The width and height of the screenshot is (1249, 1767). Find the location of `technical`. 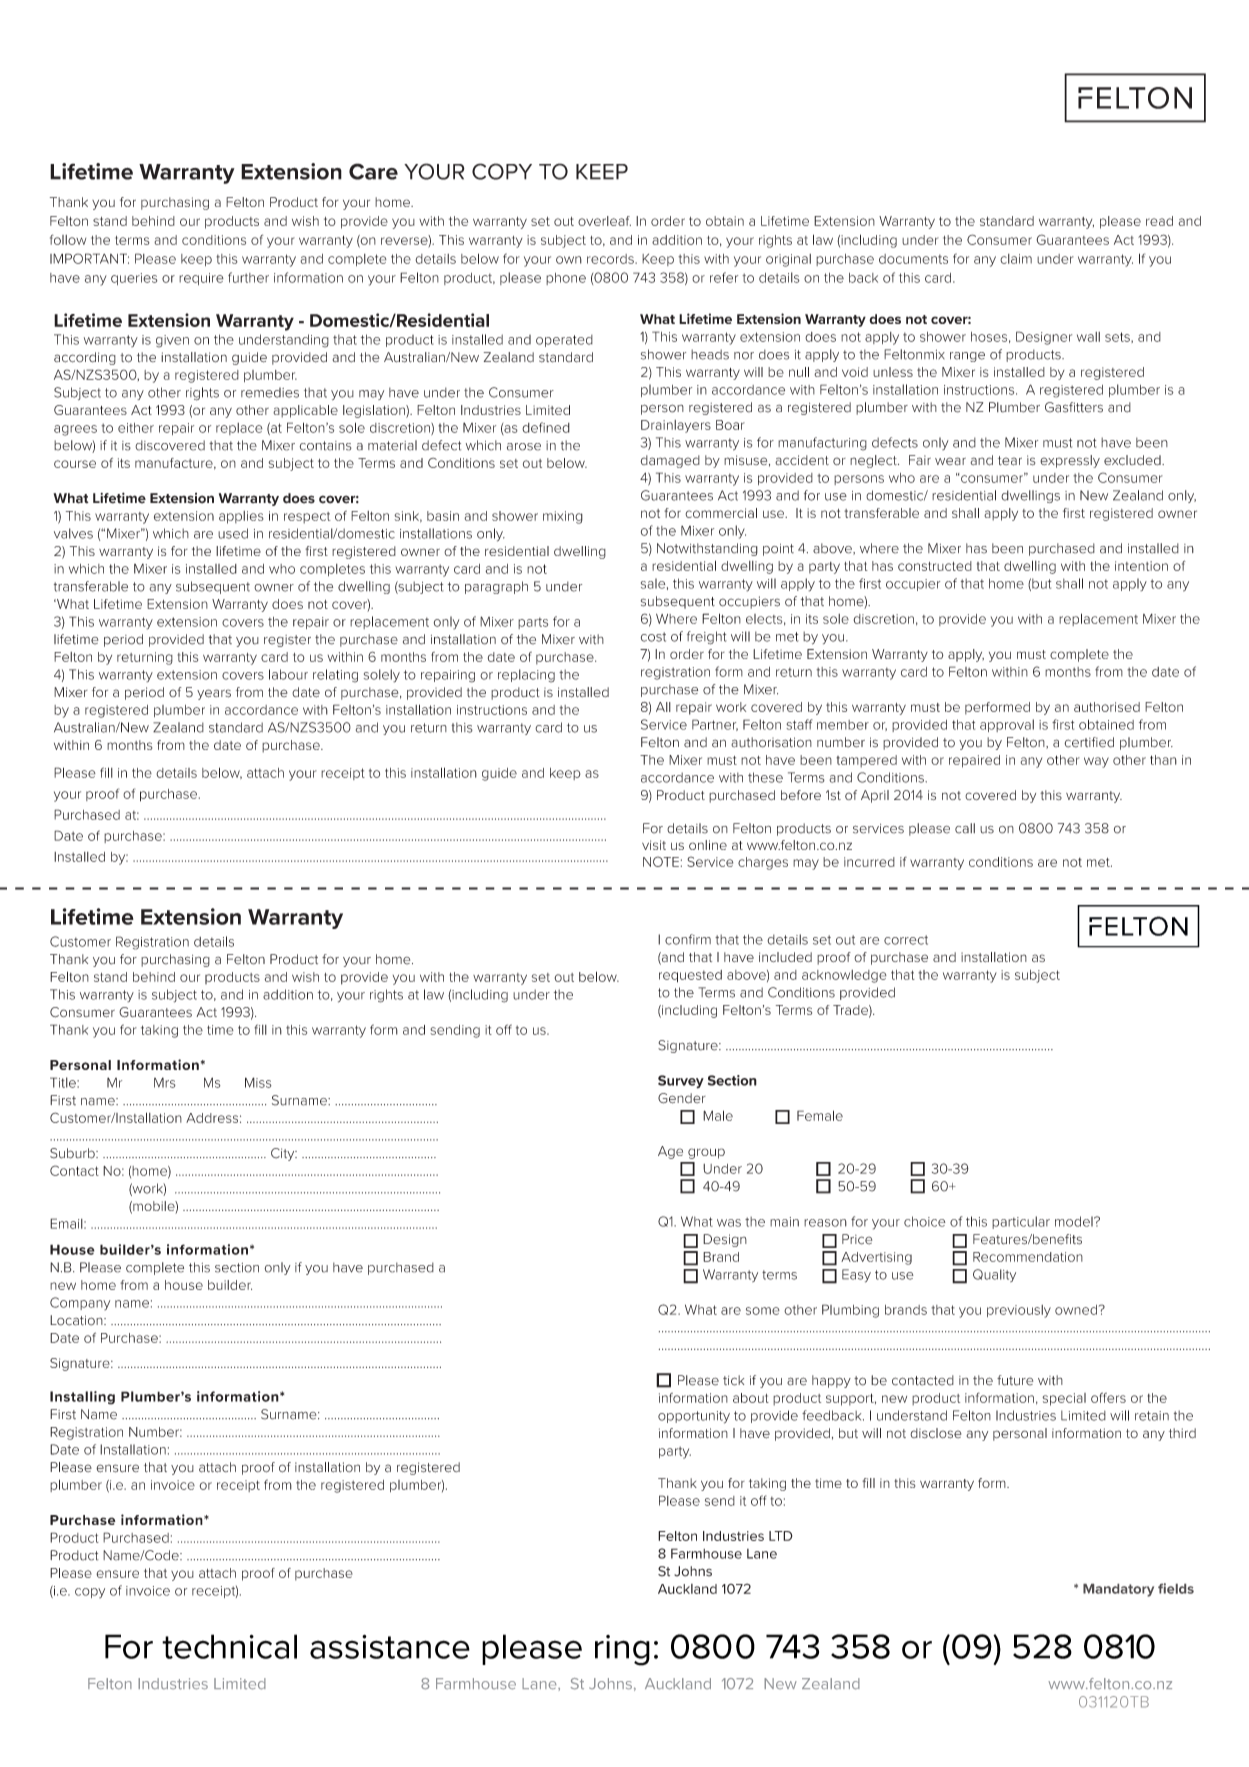

technical is located at coordinates (229, 1646).
